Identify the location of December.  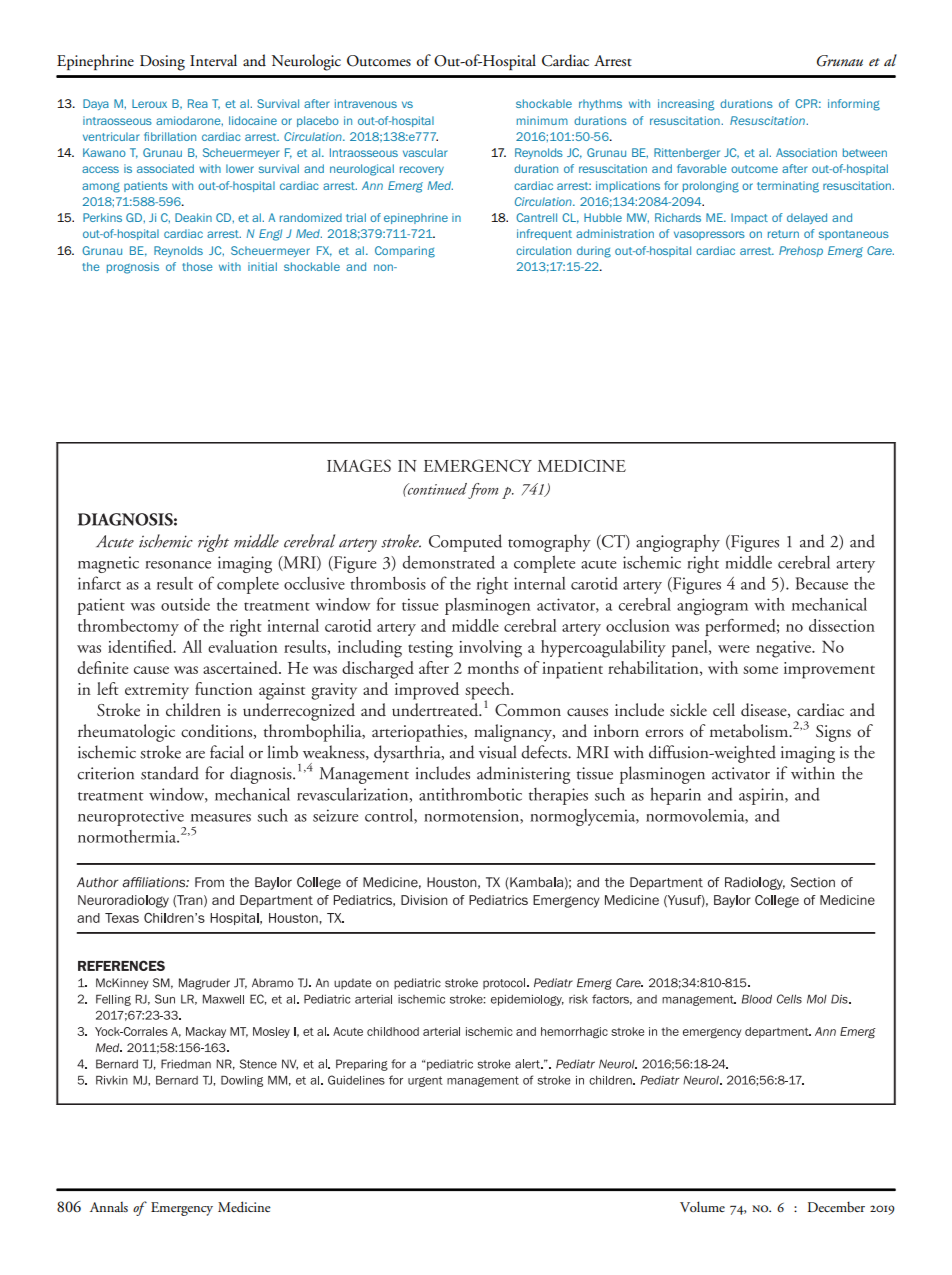
(836, 1206).
